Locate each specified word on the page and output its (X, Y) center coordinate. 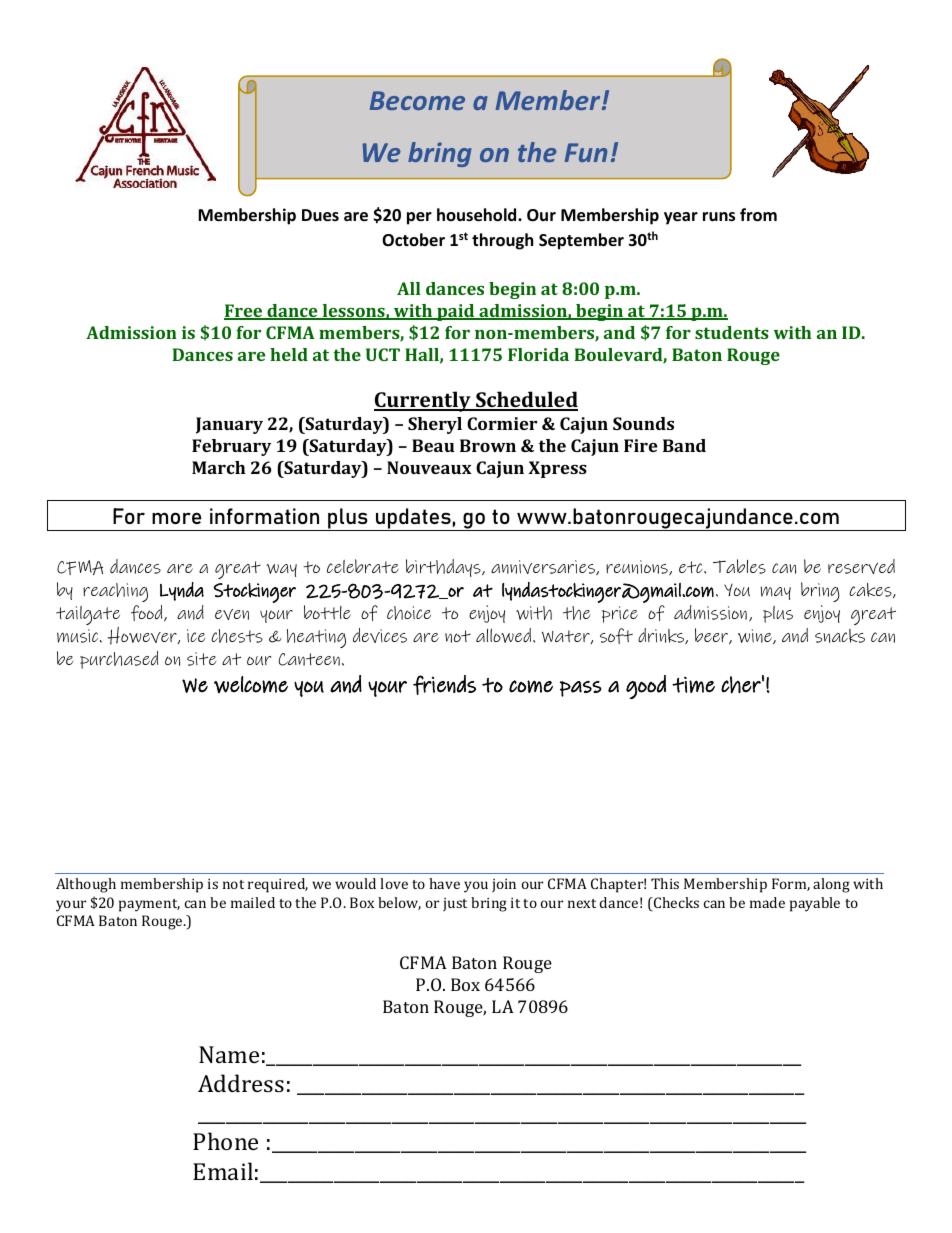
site (202, 659)
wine (756, 636)
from (758, 215)
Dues (320, 215)
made (767, 902)
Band (684, 445)
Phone (225, 1141)
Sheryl (435, 425)
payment (149, 905)
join (504, 885)
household (478, 215)
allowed (503, 635)
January (229, 425)
